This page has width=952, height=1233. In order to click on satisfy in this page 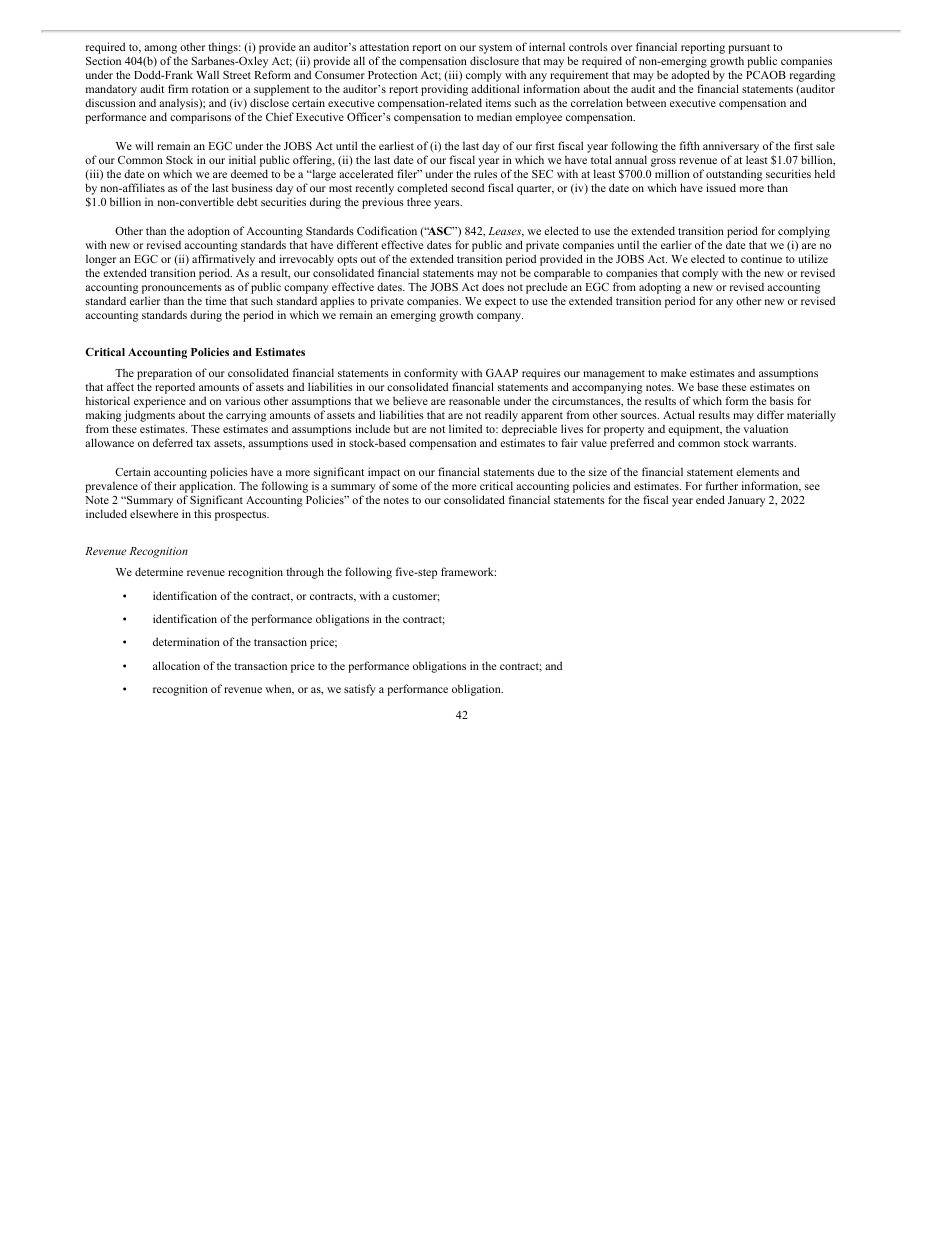, I will do `click(360, 690)`.
